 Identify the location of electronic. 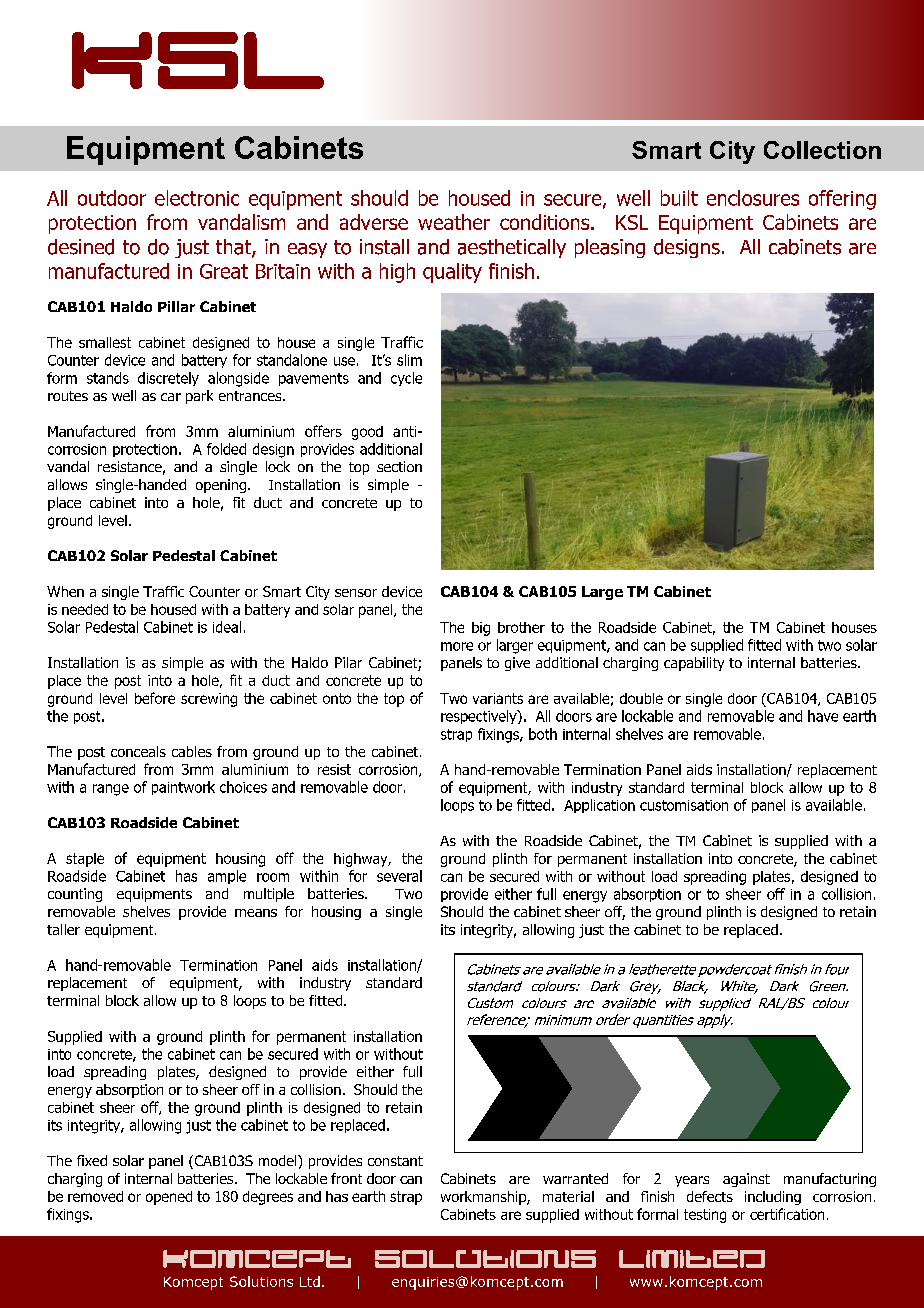
(197, 198).
